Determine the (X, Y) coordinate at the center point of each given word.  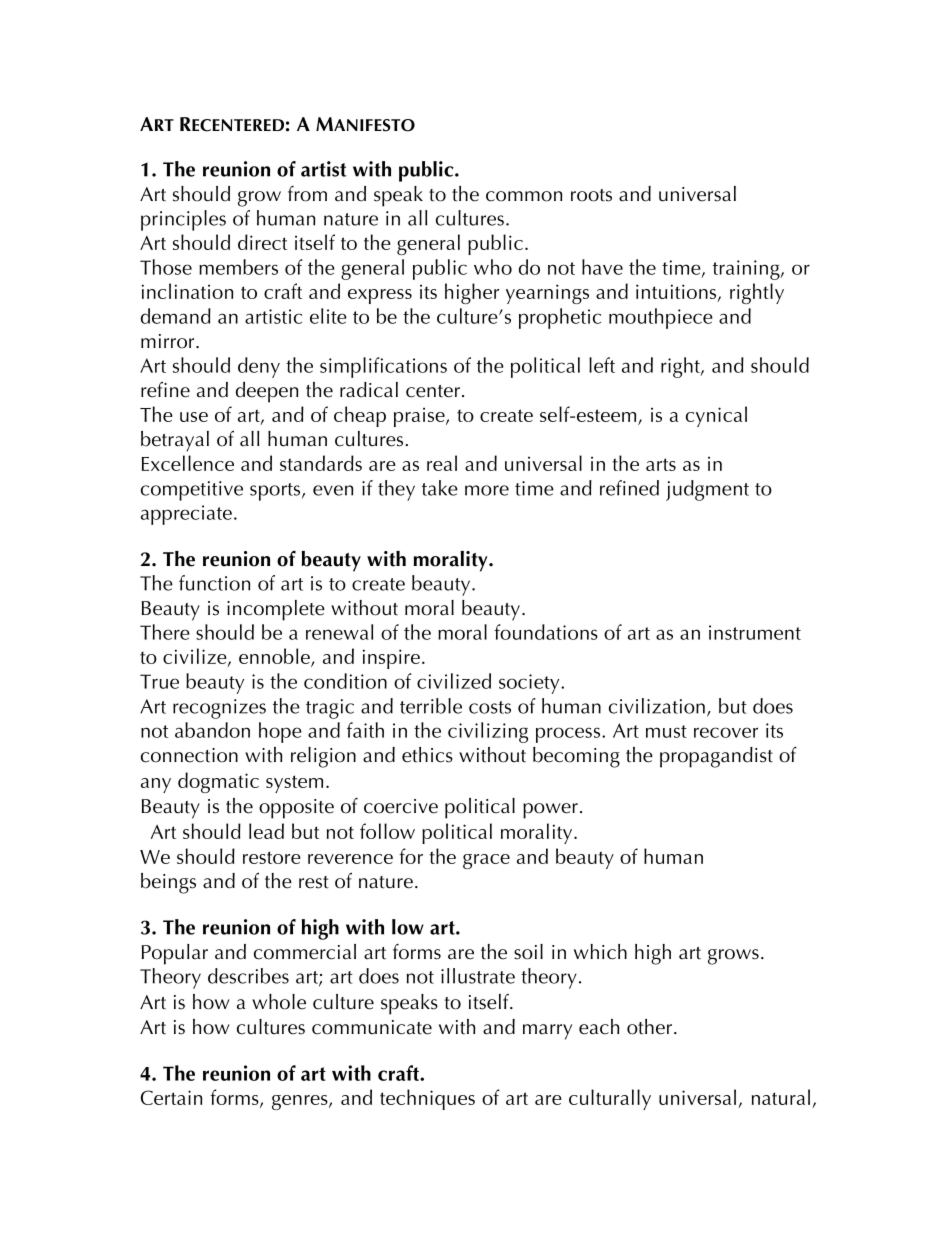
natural (781, 1097)
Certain (171, 1097)
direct (262, 242)
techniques (427, 1099)
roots (591, 195)
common (524, 196)
